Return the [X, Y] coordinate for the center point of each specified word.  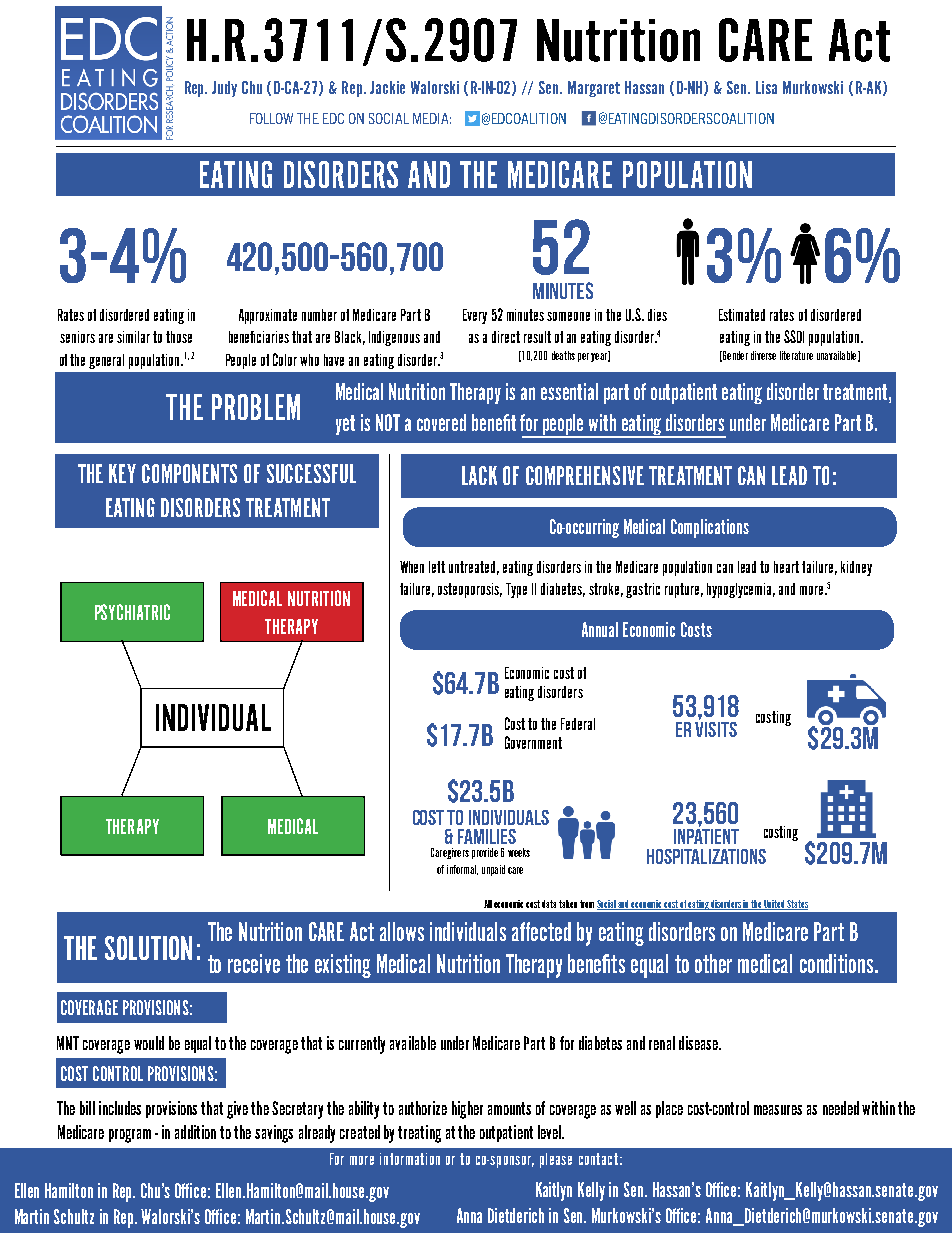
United [775, 905]
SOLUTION [148, 948]
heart [786, 567]
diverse [763, 355]
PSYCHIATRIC [132, 612]
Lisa [766, 87]
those [179, 337]
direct [506, 337]
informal [462, 870]
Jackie [387, 87]
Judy [224, 89]
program [130, 1136]
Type [516, 590]
